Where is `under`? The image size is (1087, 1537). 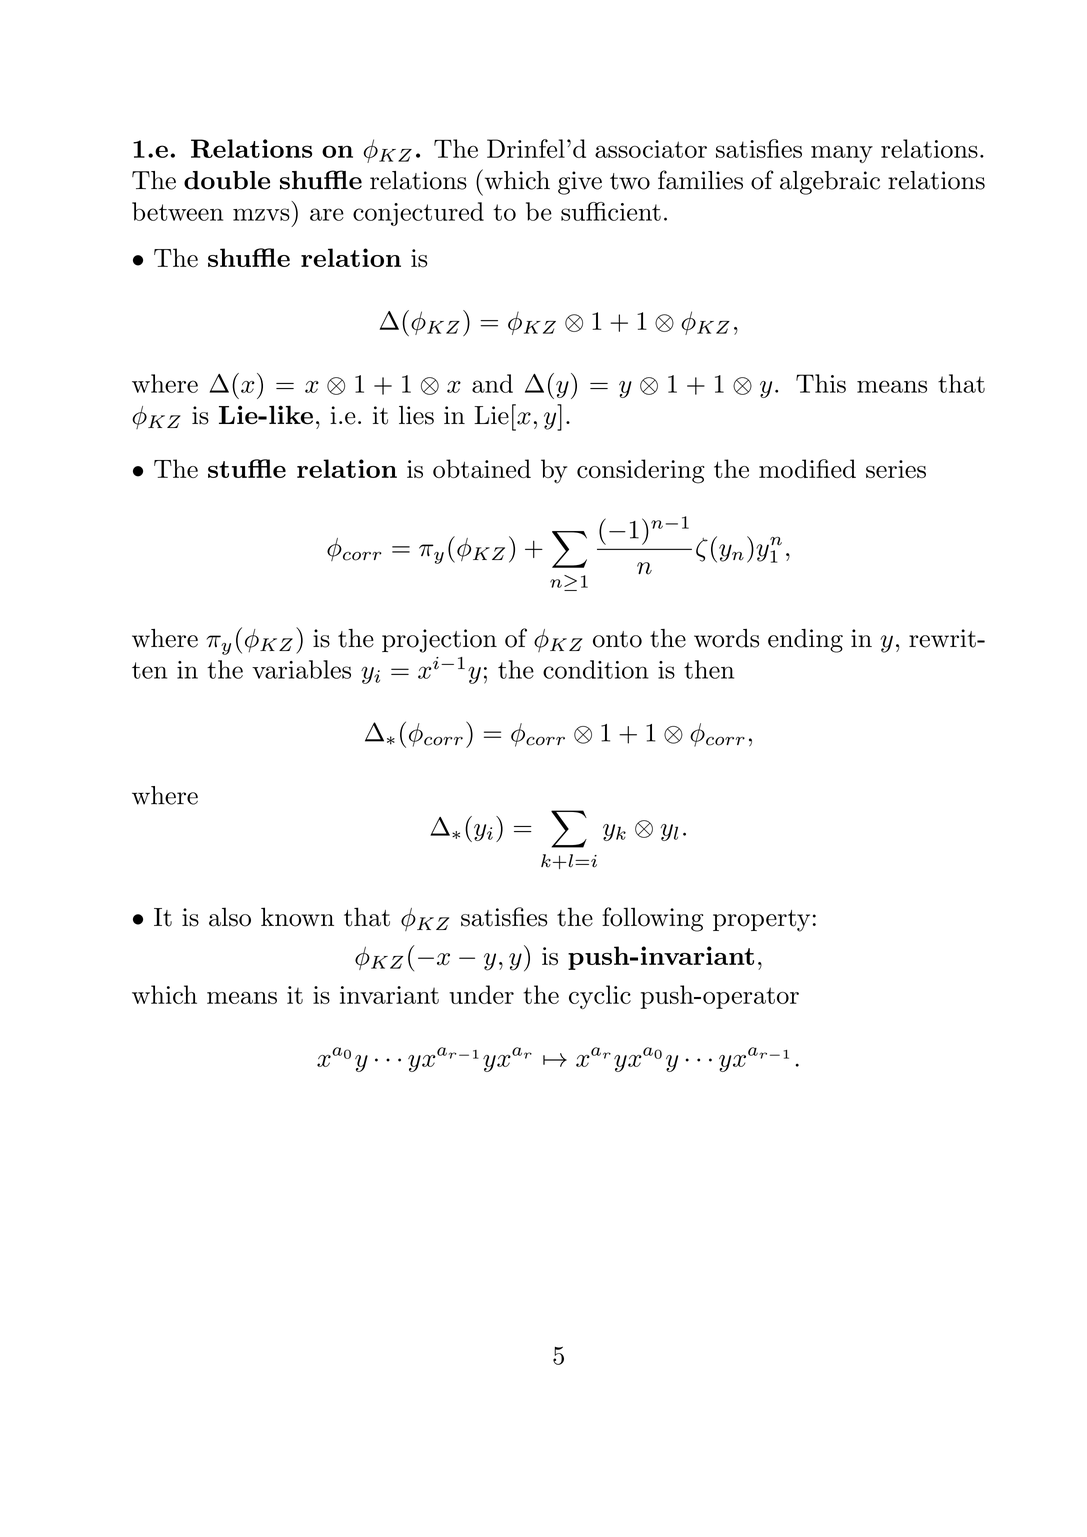
under is located at coordinates (481, 994).
